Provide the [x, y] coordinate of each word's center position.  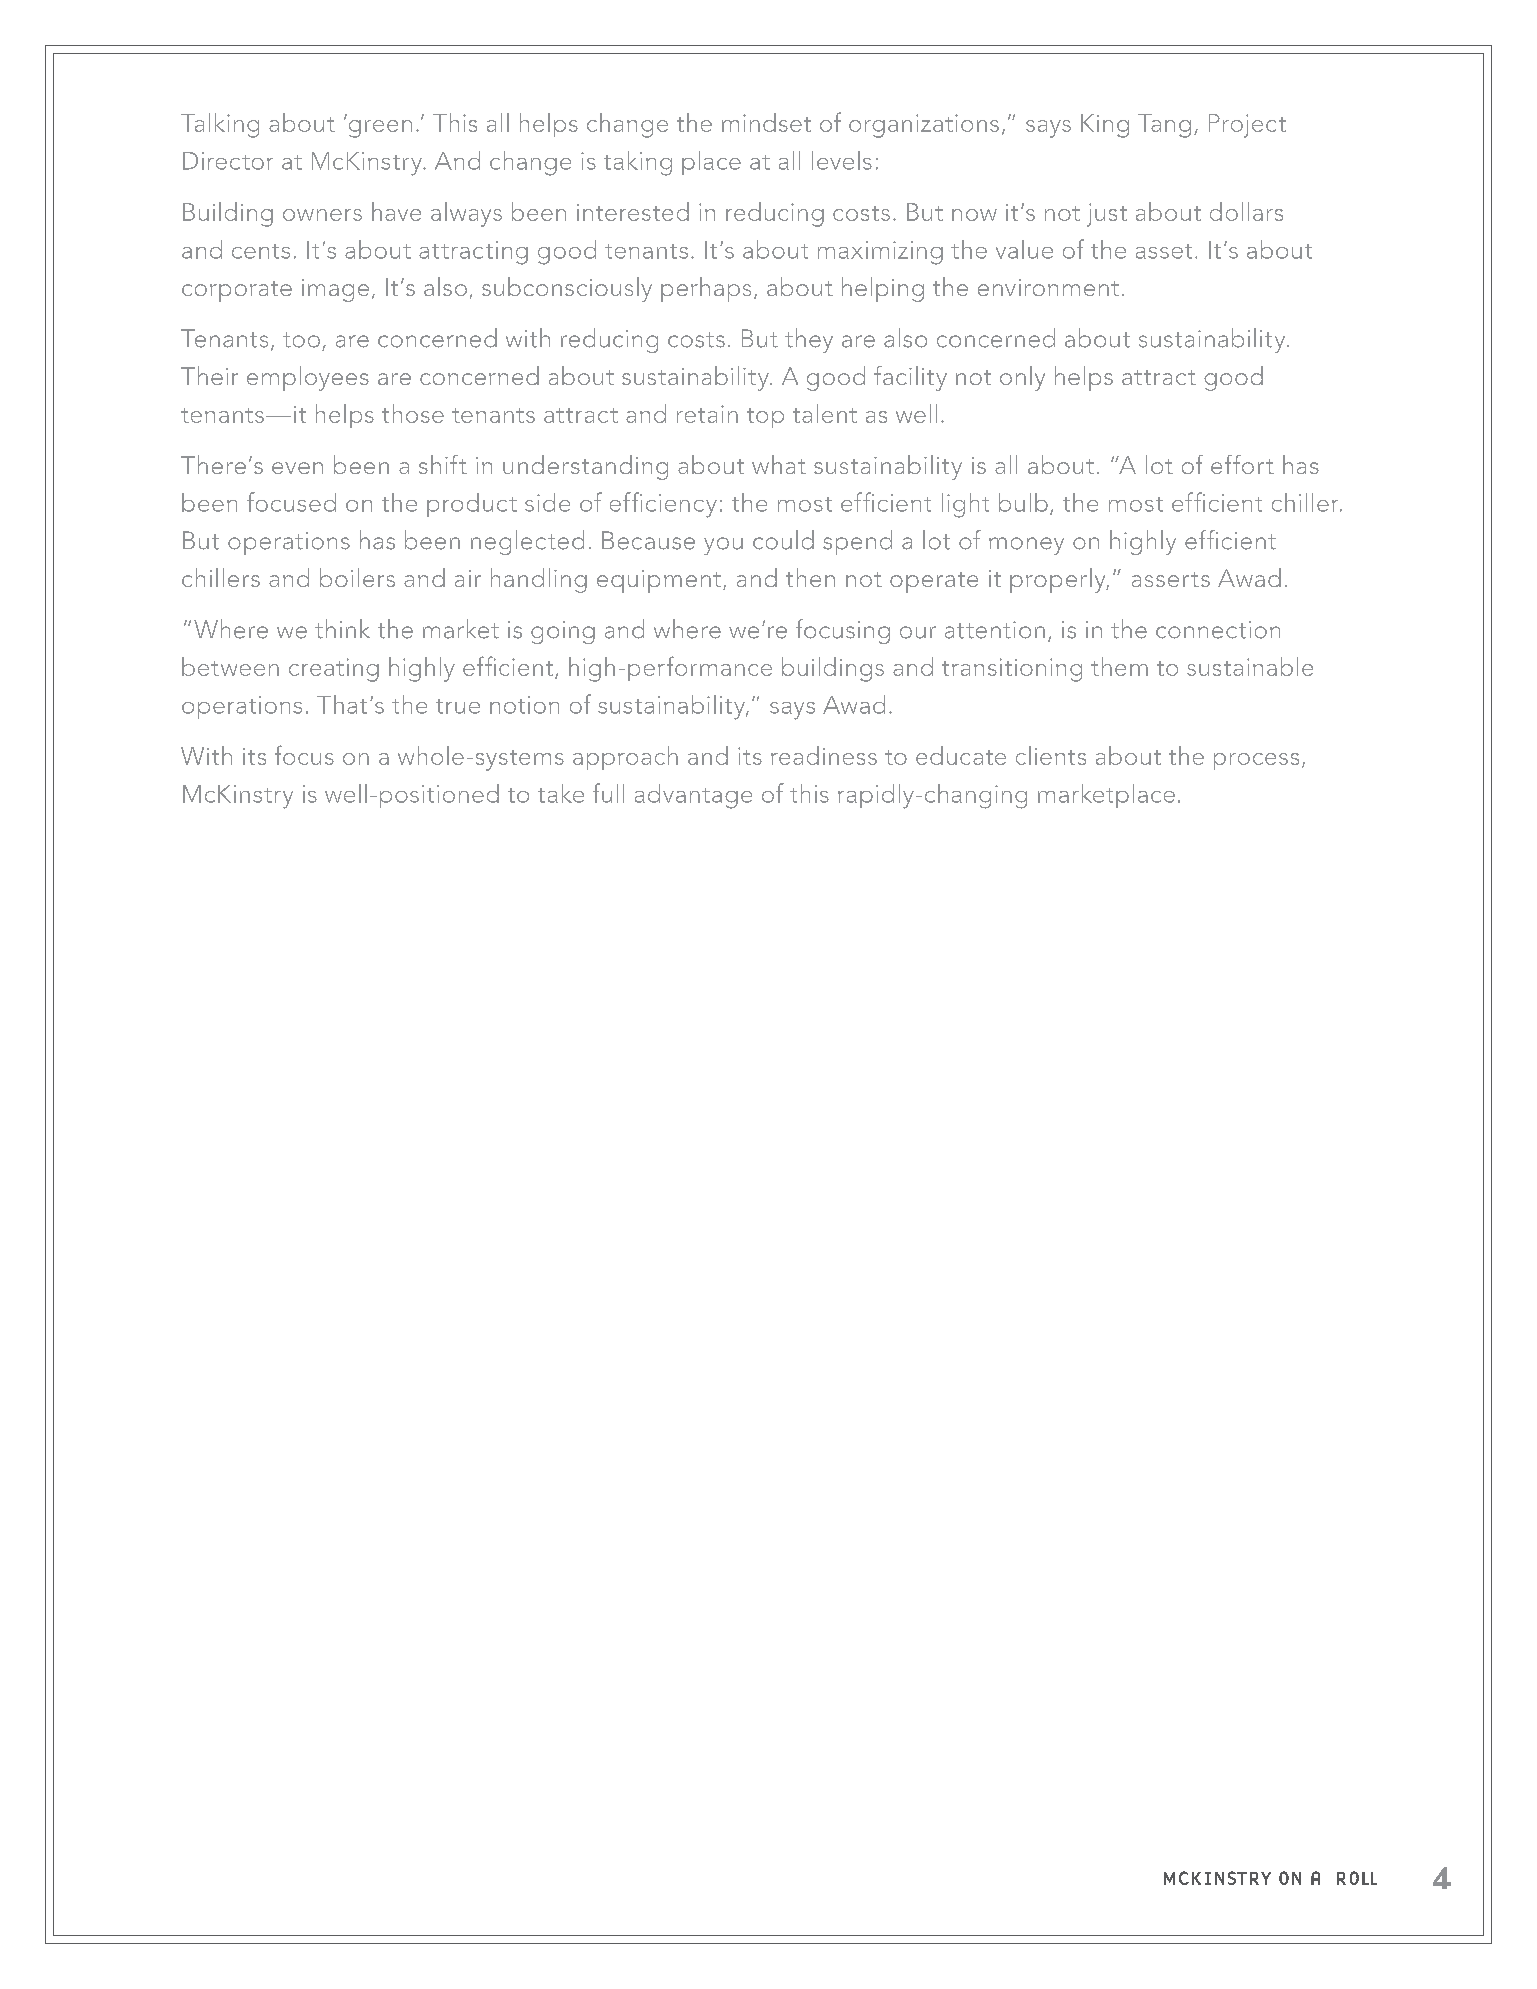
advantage [693, 796]
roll [1357, 1878]
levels [842, 160]
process [1256, 761]
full [608, 793]
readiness [824, 755]
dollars [1246, 211]
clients [1051, 755]
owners [322, 215]
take [561, 793]
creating [334, 670]
